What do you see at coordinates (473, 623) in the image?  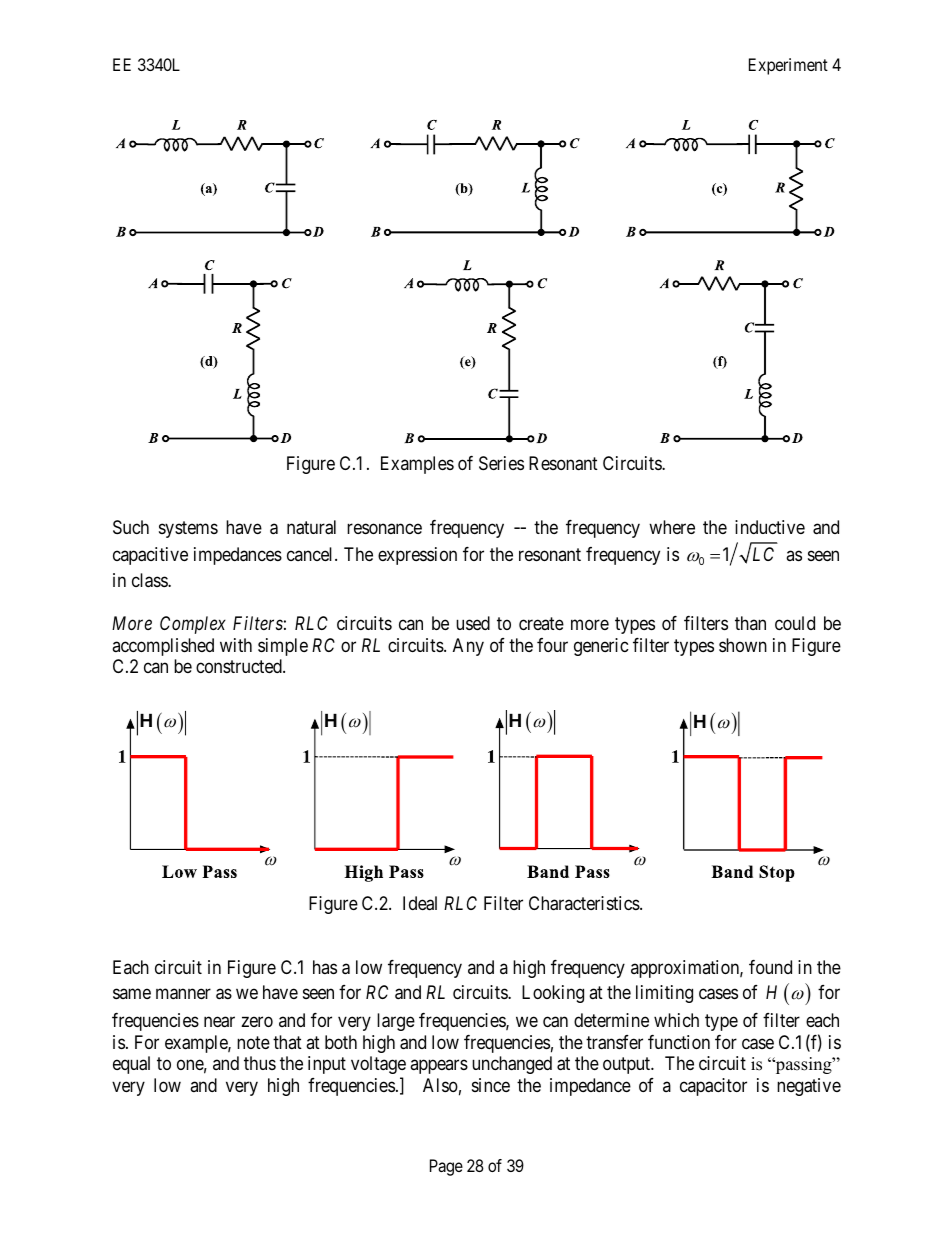 I see `used` at bounding box center [473, 623].
